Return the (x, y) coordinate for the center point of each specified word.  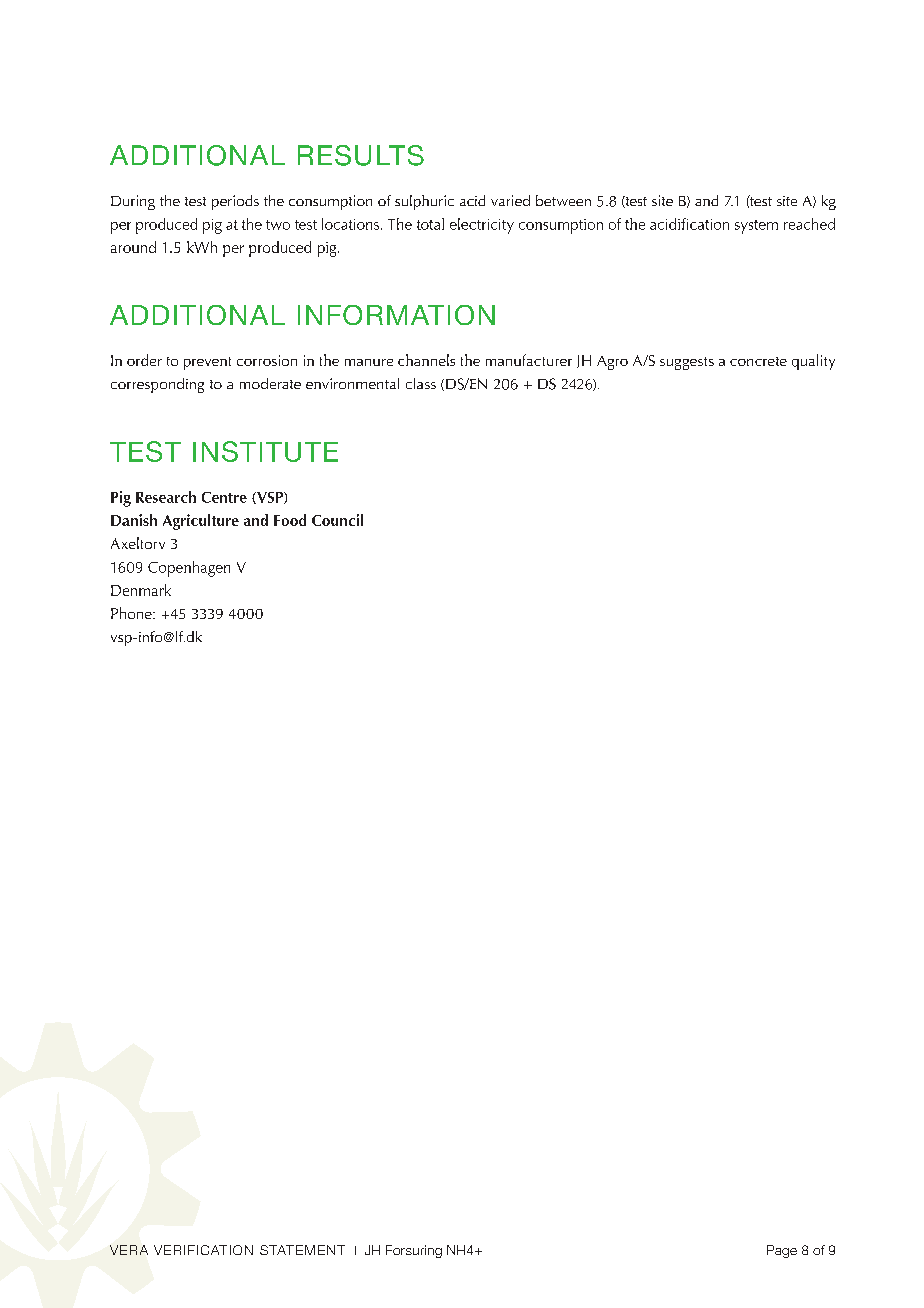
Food (290, 520)
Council (337, 520)
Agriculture (201, 522)
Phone (132, 613)
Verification (203, 1250)
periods (235, 202)
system (756, 227)
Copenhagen (189, 569)
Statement (302, 1250)
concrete (758, 361)
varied (510, 200)
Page (782, 1251)
